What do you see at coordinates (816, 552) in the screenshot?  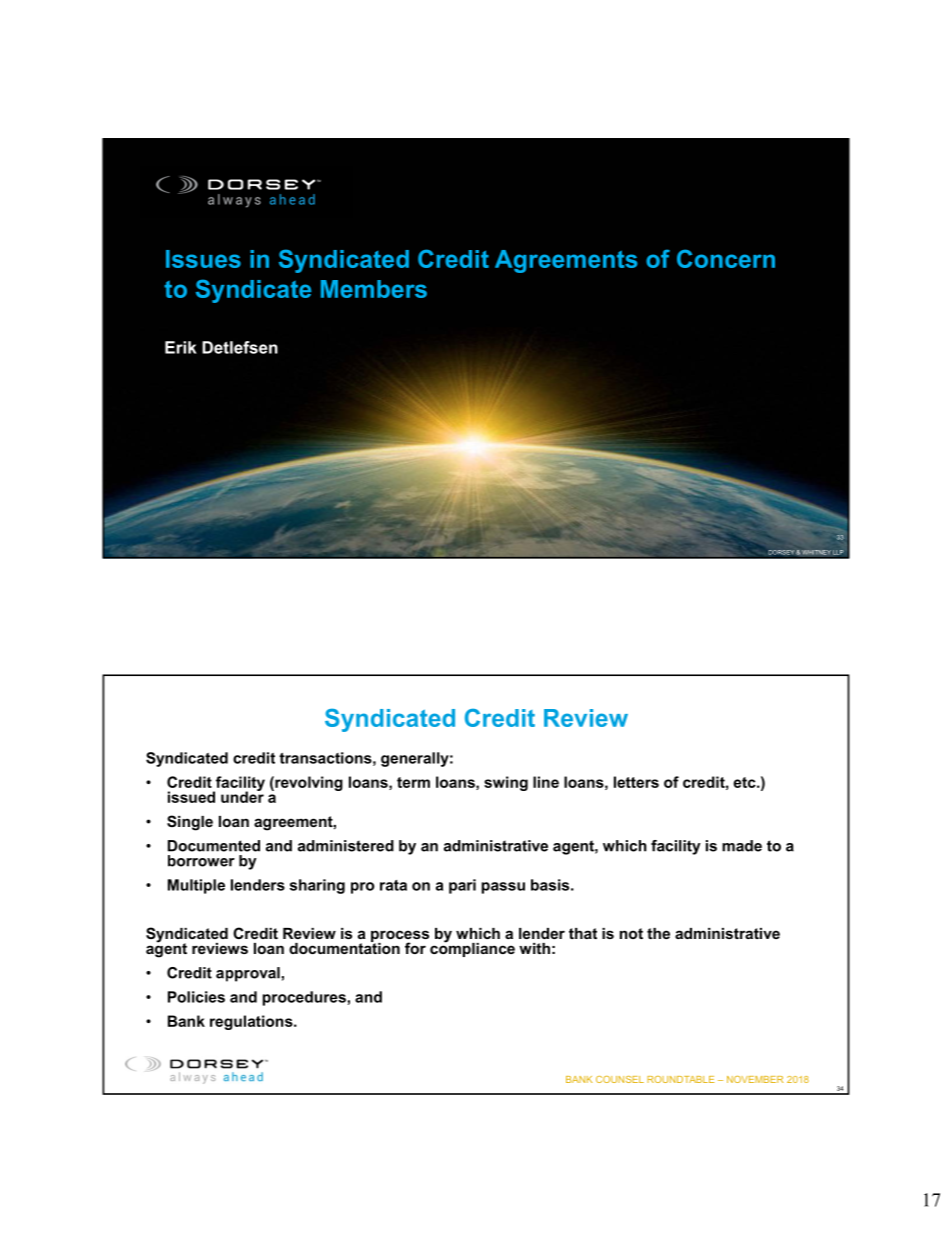 I see `WHITNEY` at bounding box center [816, 552].
